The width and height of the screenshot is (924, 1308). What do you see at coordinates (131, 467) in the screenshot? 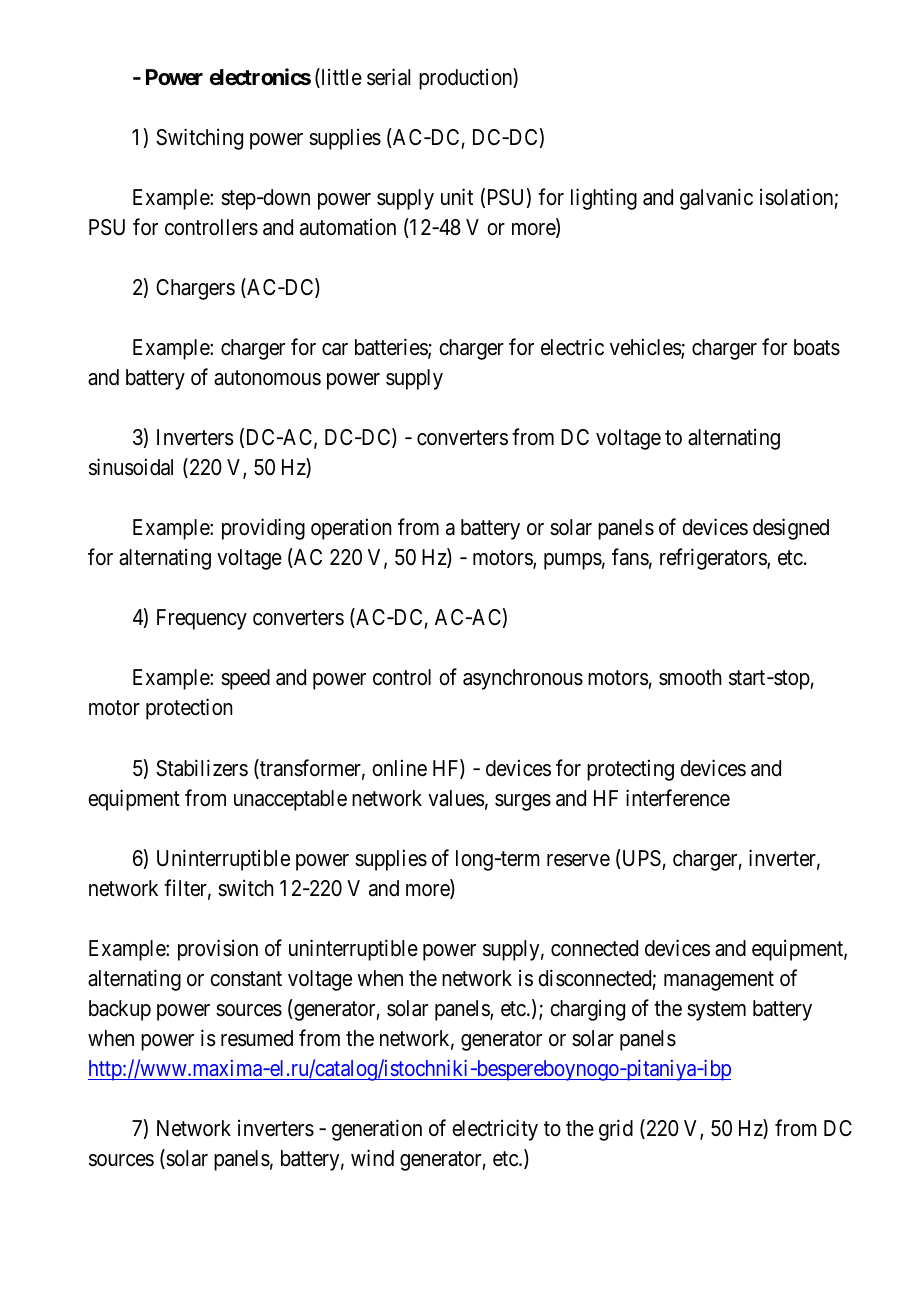
I see `sinusoidal` at bounding box center [131, 467].
